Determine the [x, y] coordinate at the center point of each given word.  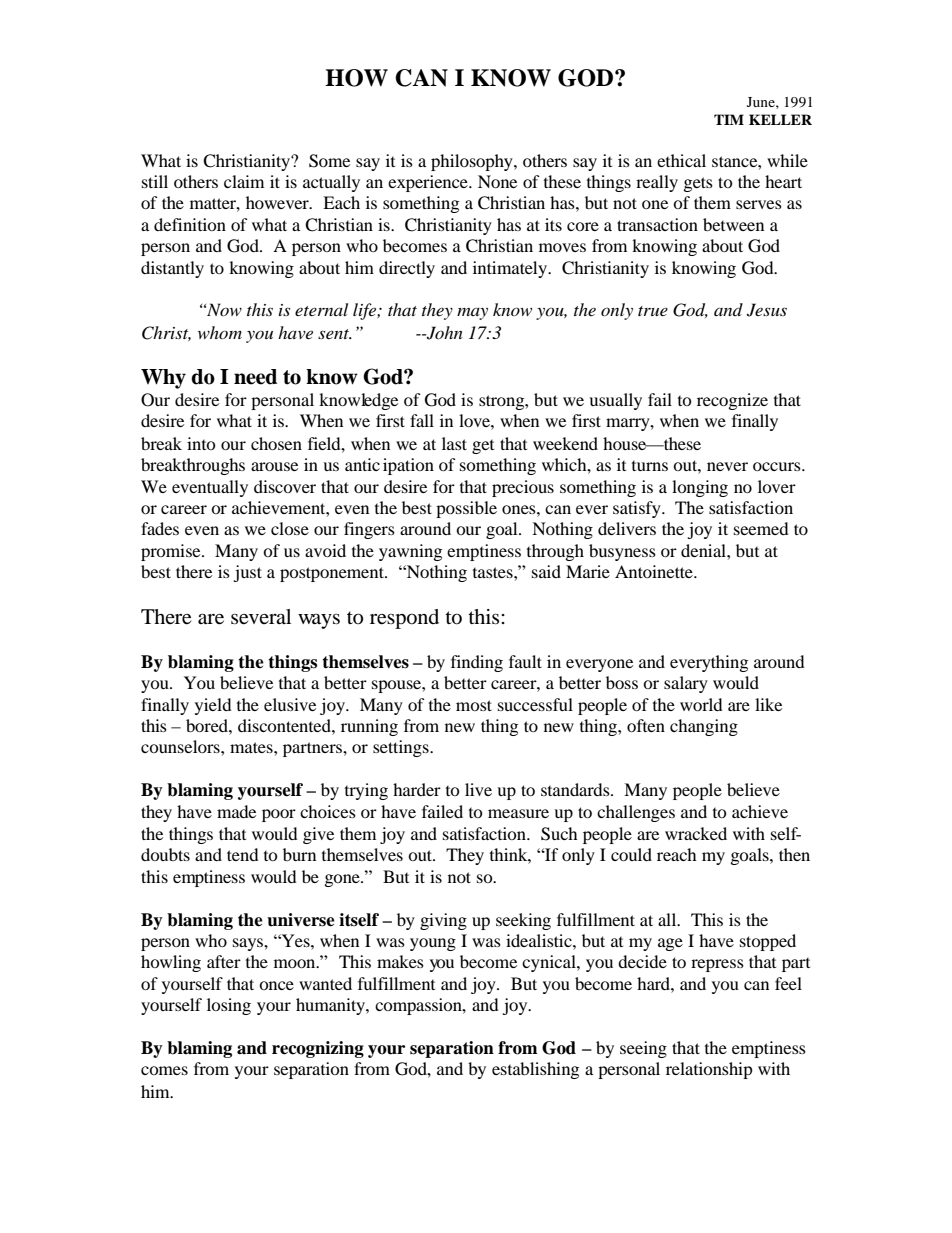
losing [229, 1006]
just [247, 573]
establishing [535, 1070]
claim [244, 181]
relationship [709, 1070]
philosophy [473, 162]
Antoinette [655, 571]
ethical [681, 160]
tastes [494, 572]
